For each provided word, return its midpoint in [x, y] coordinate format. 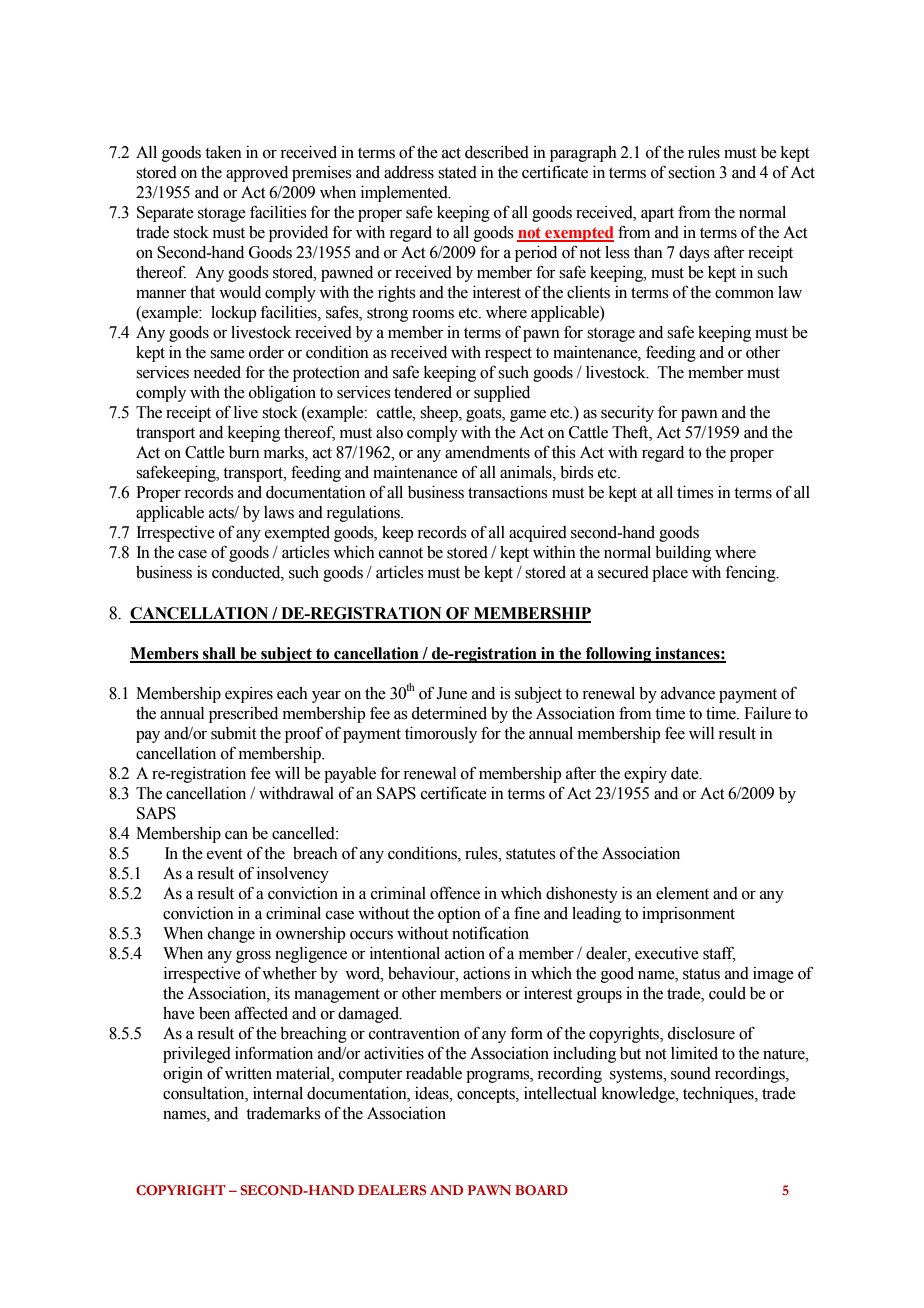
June [451, 693]
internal [278, 1093]
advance [688, 693]
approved [257, 174]
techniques [719, 1095]
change [231, 935]
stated [457, 172]
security [627, 414]
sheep [440, 414]
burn [244, 452]
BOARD [541, 1190]
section [691, 172]
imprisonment [688, 915]
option [459, 915]
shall [219, 654]
